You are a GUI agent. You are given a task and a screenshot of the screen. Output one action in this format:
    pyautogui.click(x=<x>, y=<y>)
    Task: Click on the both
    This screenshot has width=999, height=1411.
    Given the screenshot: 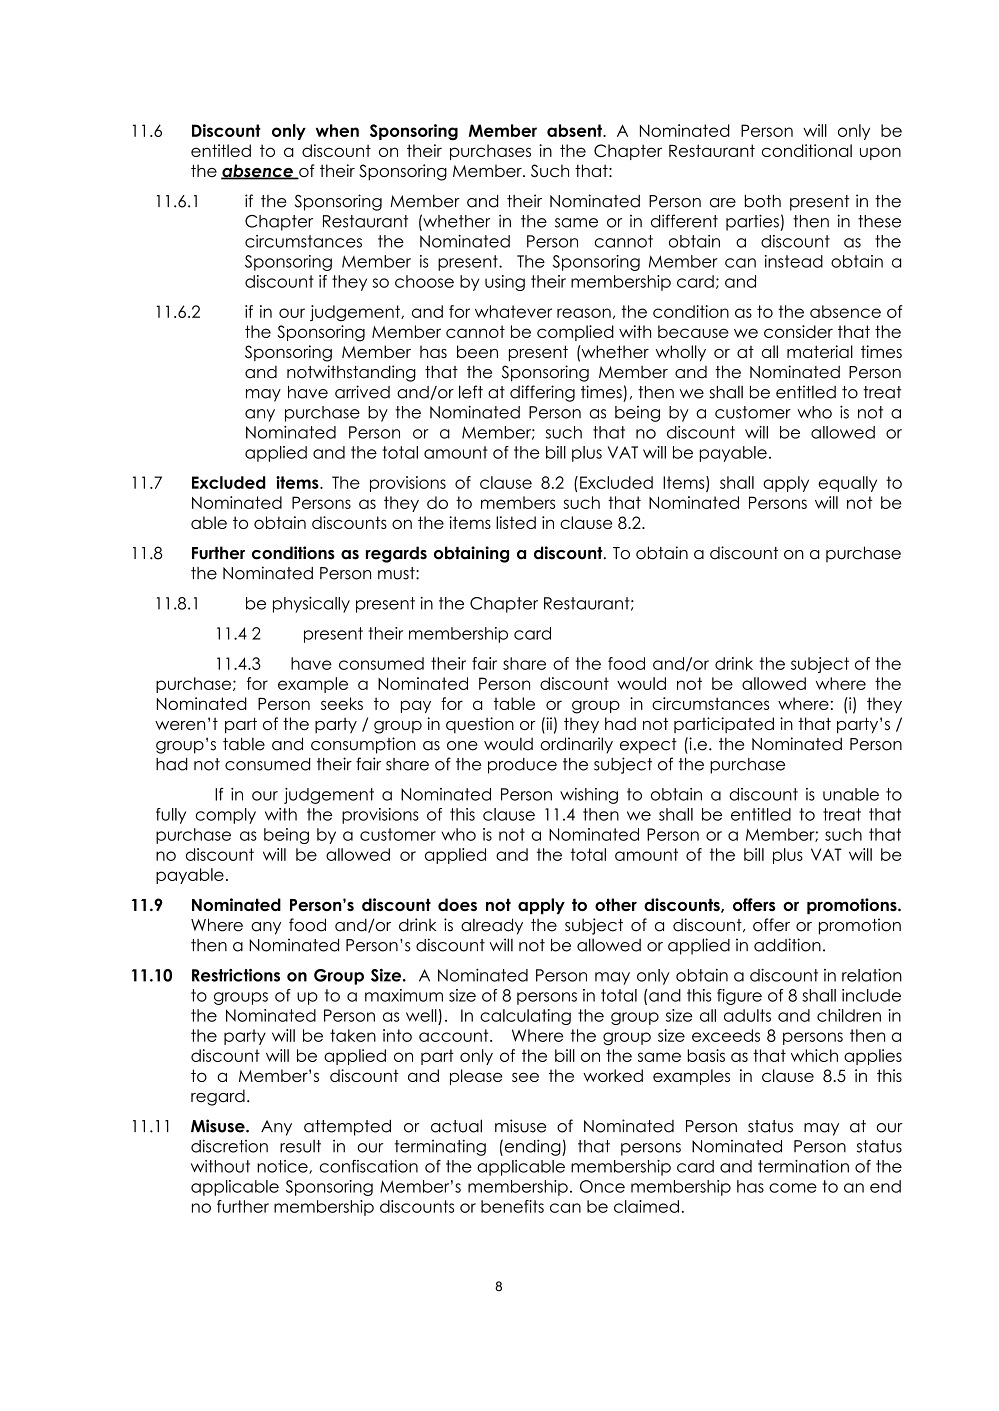 What is the action you would take?
    pyautogui.click(x=763, y=201)
